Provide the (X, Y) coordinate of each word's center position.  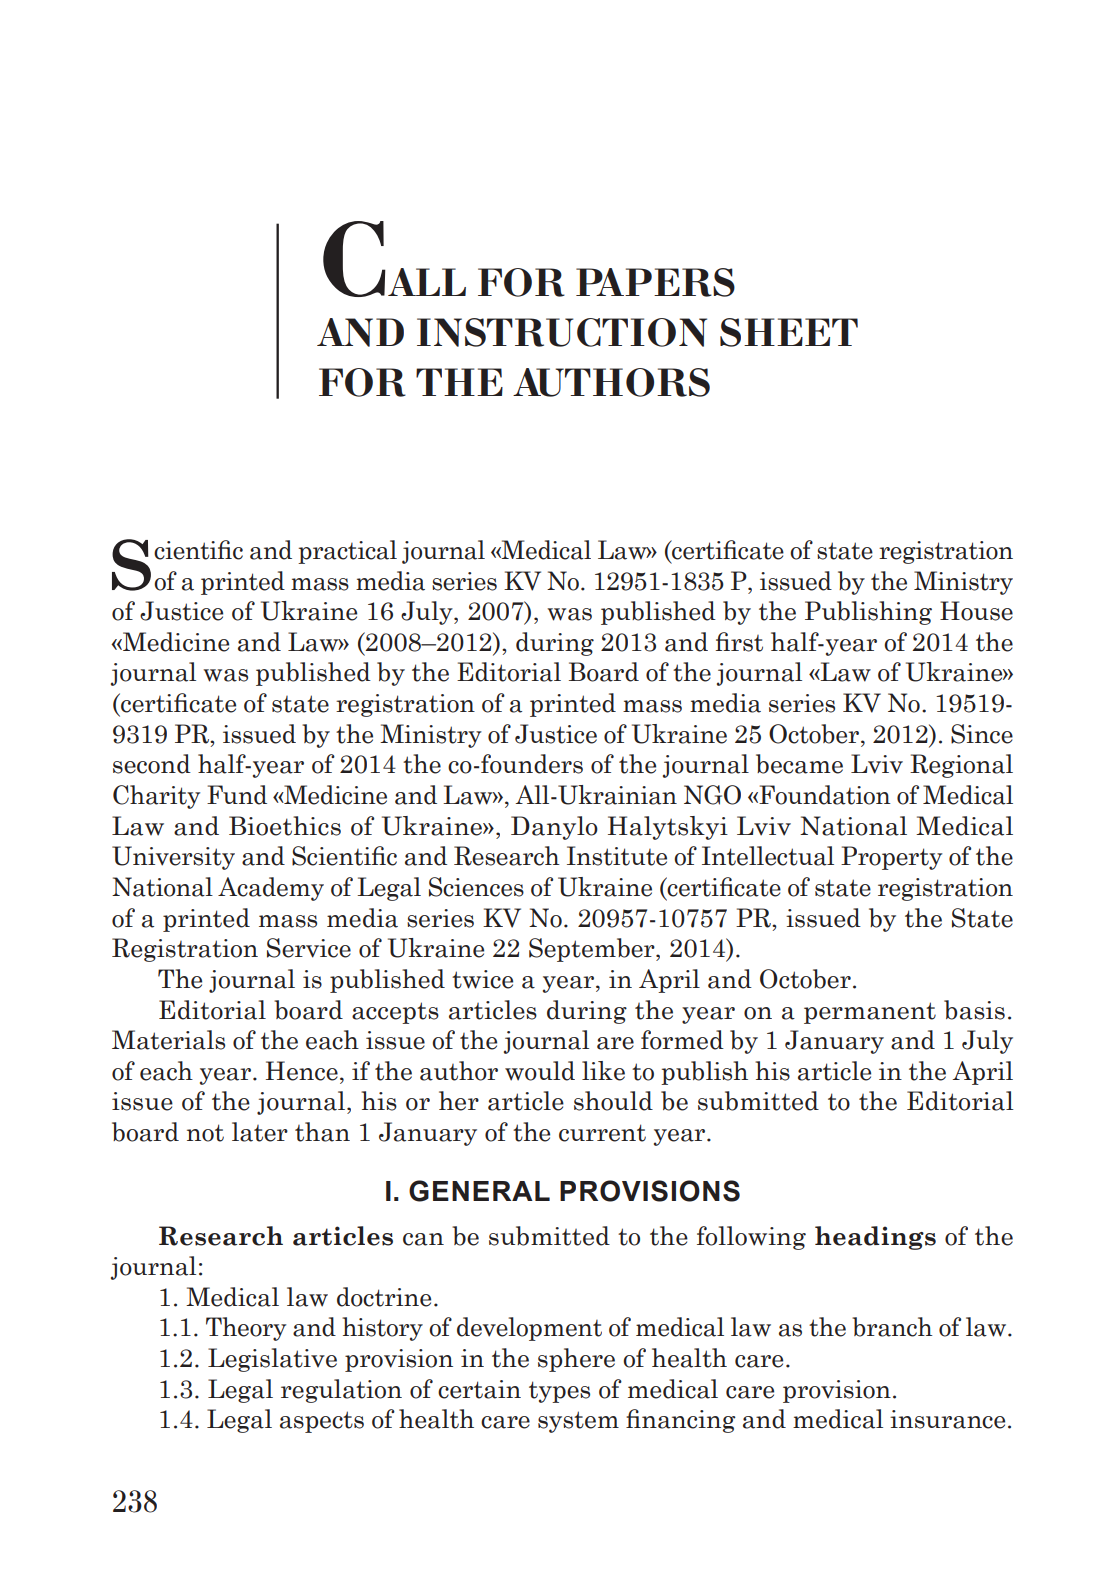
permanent (870, 1013)
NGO (712, 795)
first (739, 642)
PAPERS (655, 282)
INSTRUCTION (562, 332)
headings (875, 1238)
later (260, 1132)
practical (347, 552)
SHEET (789, 332)
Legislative (272, 1360)
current (602, 1133)
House (976, 611)
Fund (237, 795)
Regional (961, 766)
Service (309, 948)
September (593, 950)
